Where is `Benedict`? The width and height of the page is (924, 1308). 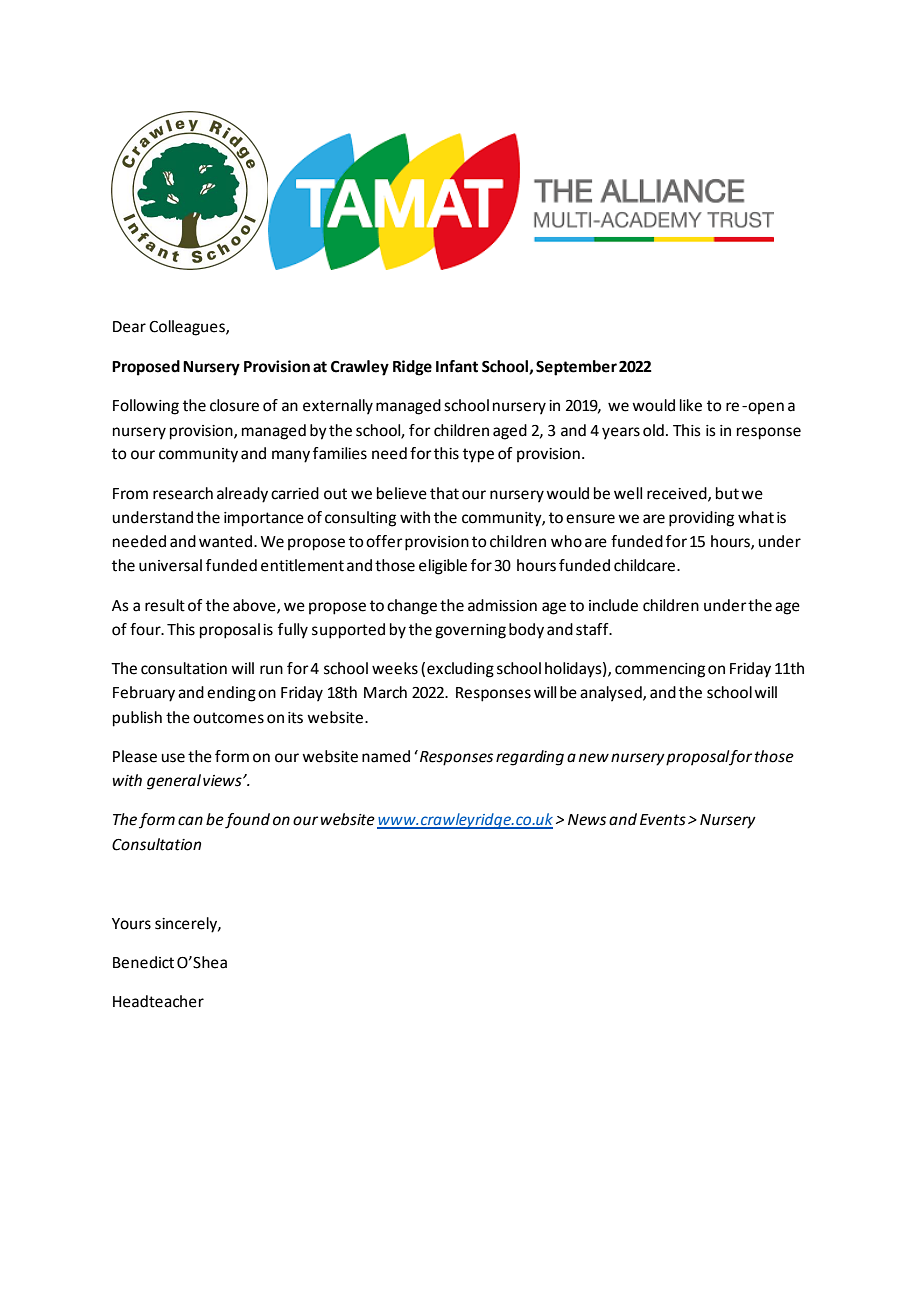 Benedict is located at coordinates (143, 962).
